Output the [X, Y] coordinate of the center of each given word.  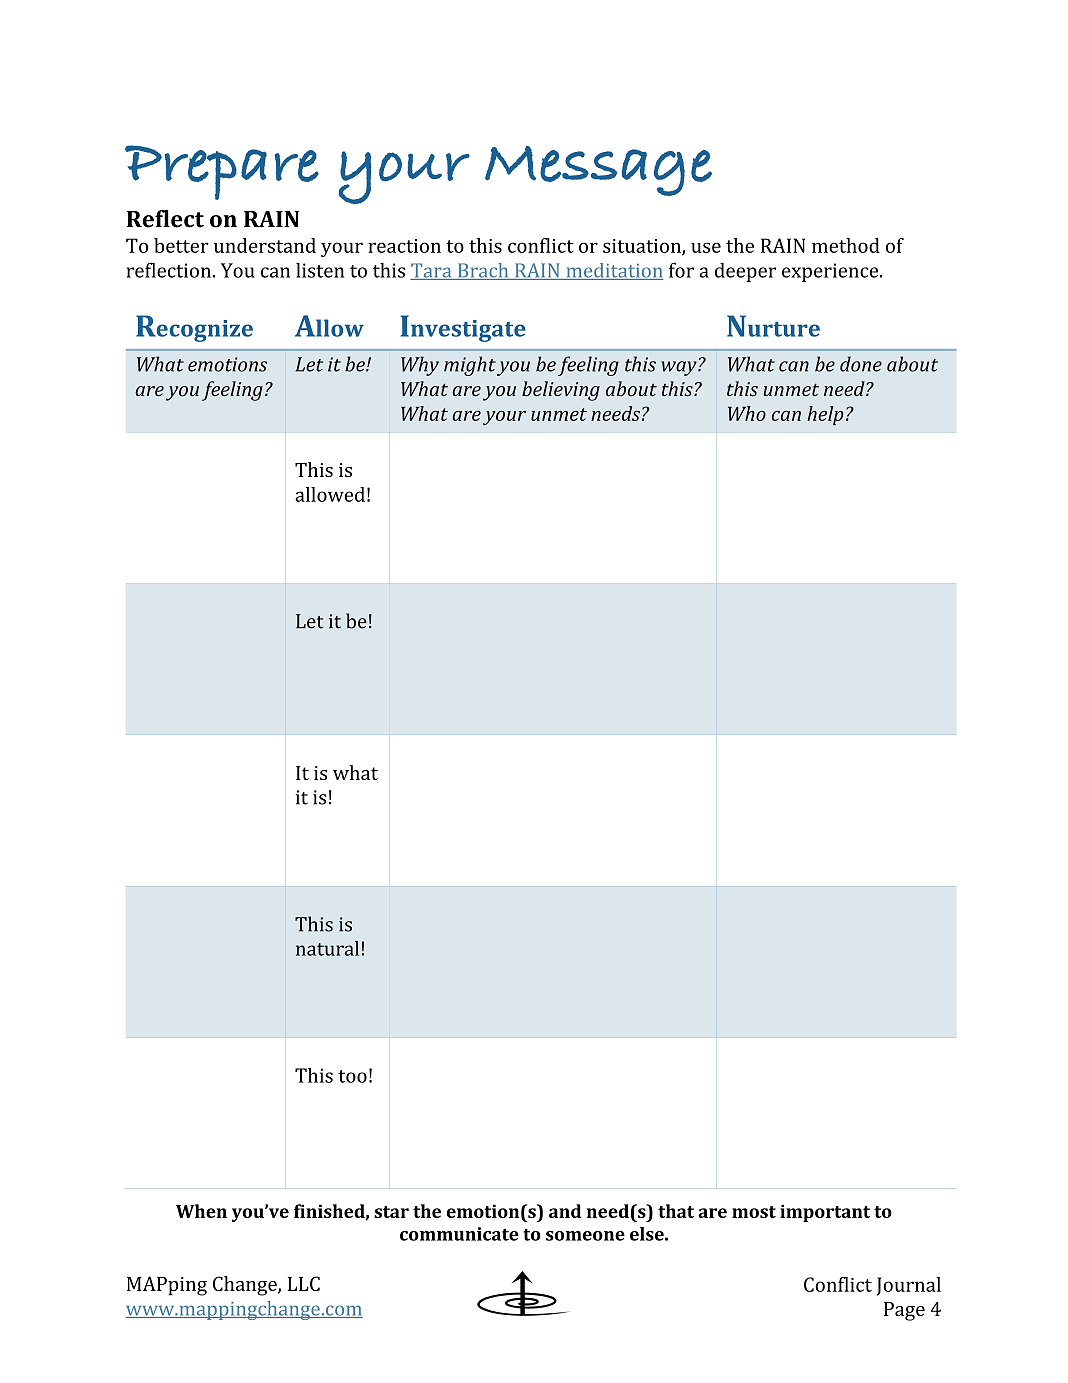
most [754, 1212]
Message [598, 171]
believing [561, 391]
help [825, 415]
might [470, 366]
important [825, 1213]
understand [265, 245]
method [846, 245]
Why [420, 366]
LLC [304, 1283]
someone [585, 1236]
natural [327, 948]
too [352, 1076]
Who [747, 413]
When [201, 1211]
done [861, 364]
